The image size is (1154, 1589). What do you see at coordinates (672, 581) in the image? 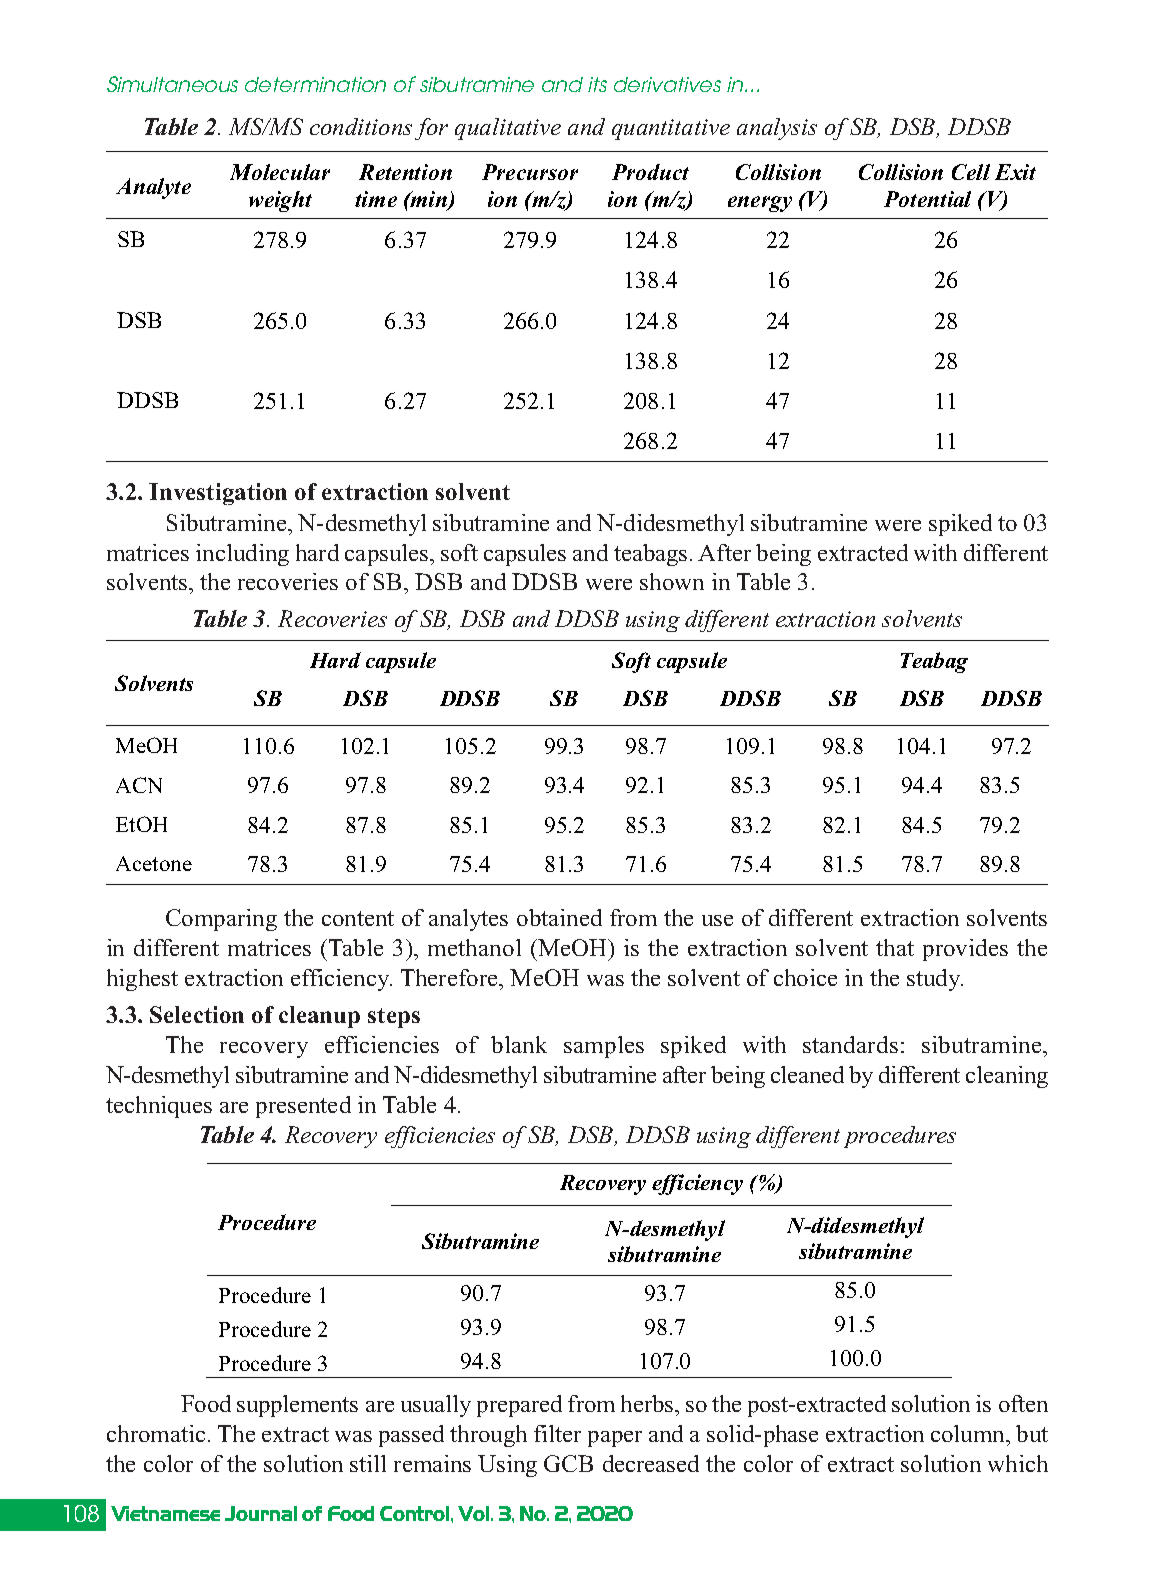
I see `shown` at bounding box center [672, 581].
